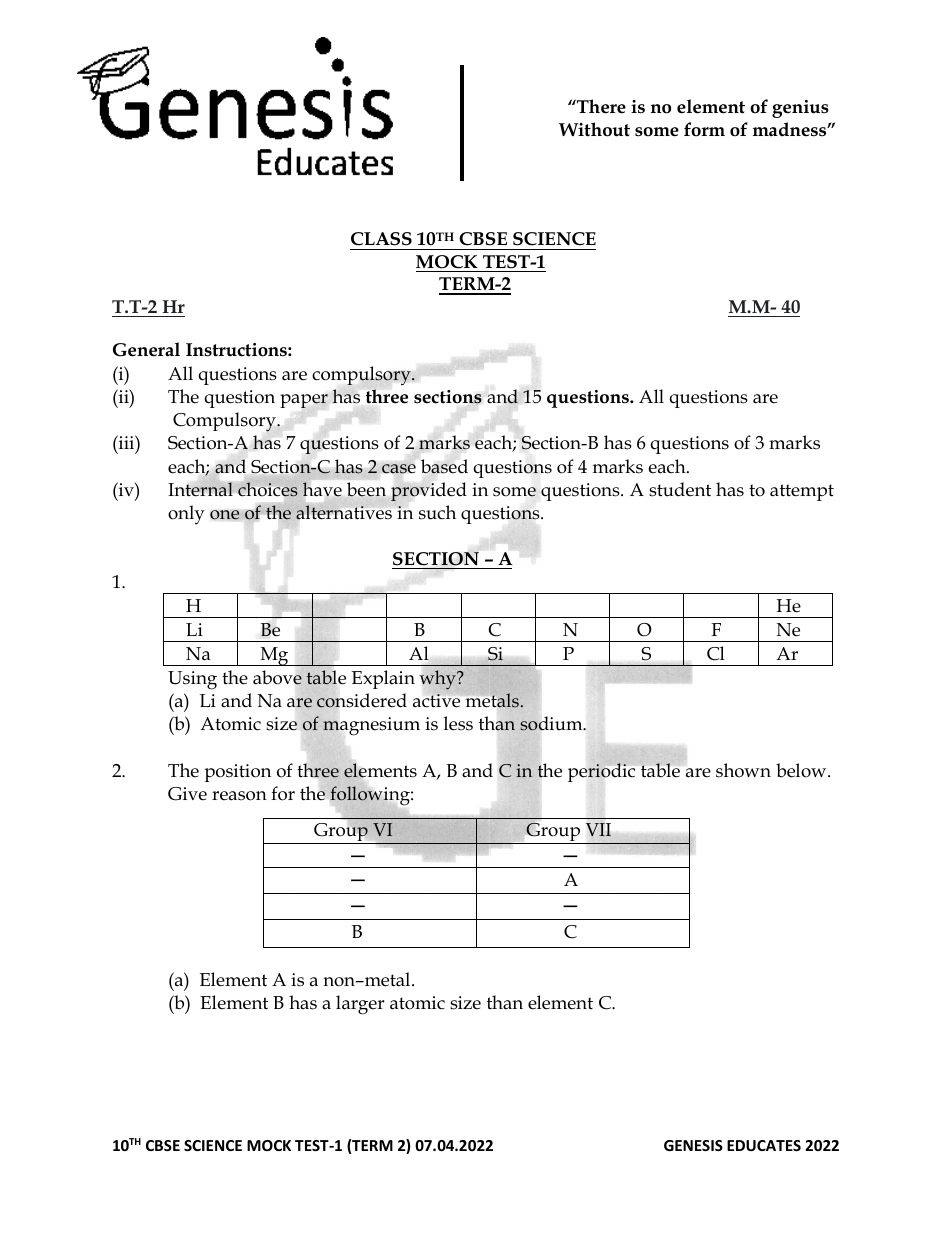 The image size is (952, 1233). I want to click on position, so click(238, 773).
